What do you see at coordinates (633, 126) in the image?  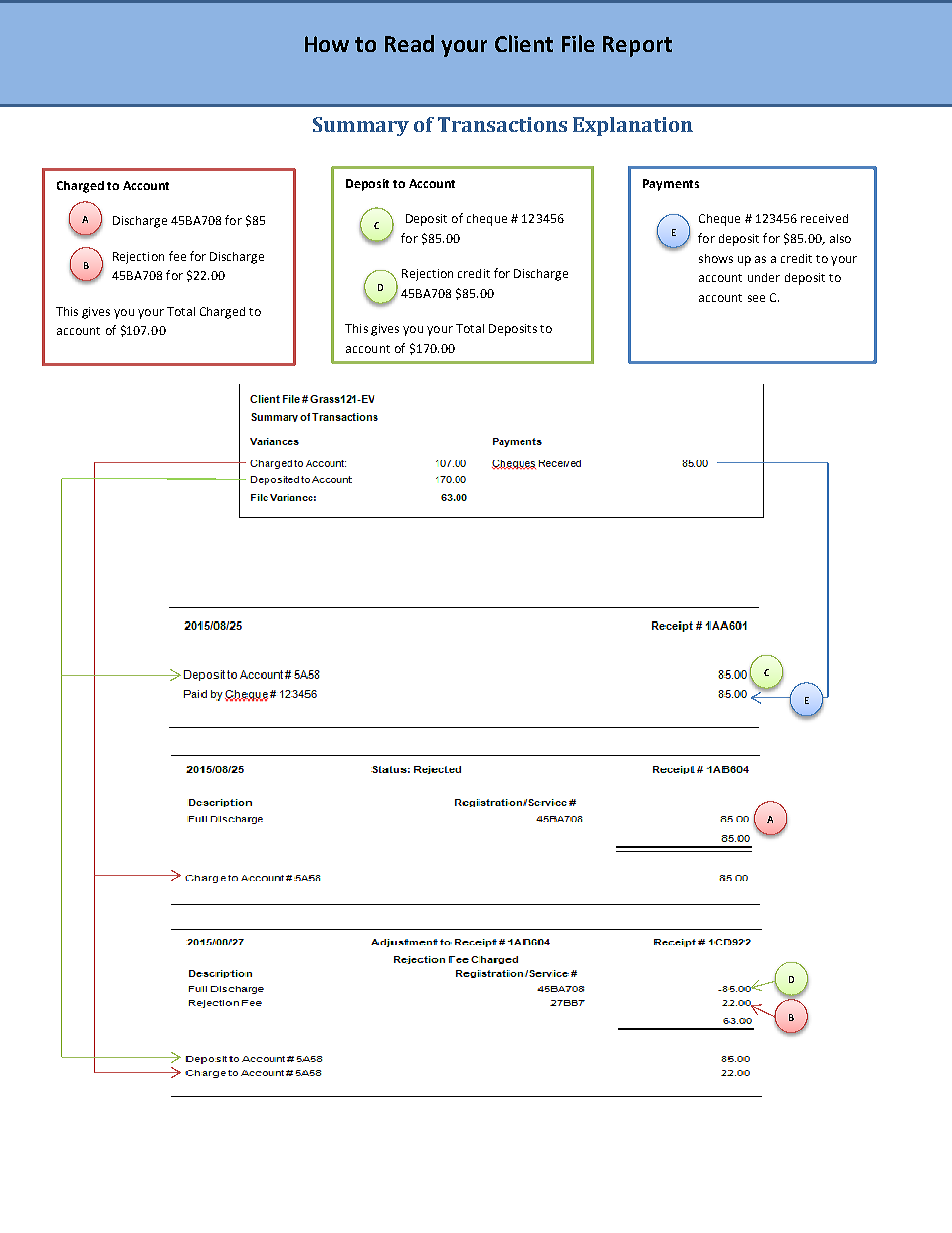 I see `Explanation` at bounding box center [633, 126].
